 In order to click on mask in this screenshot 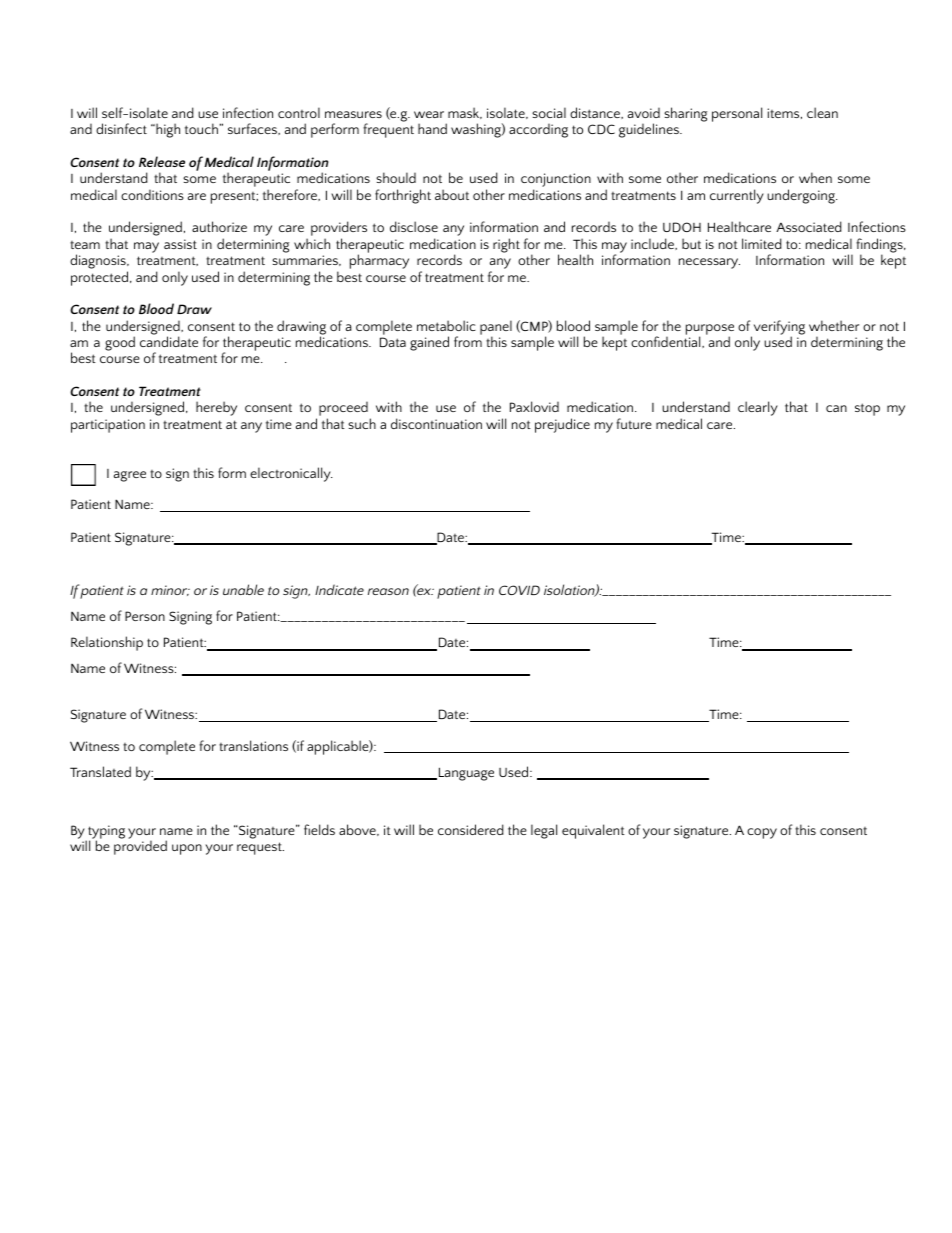, I will do `click(465, 113)`.
